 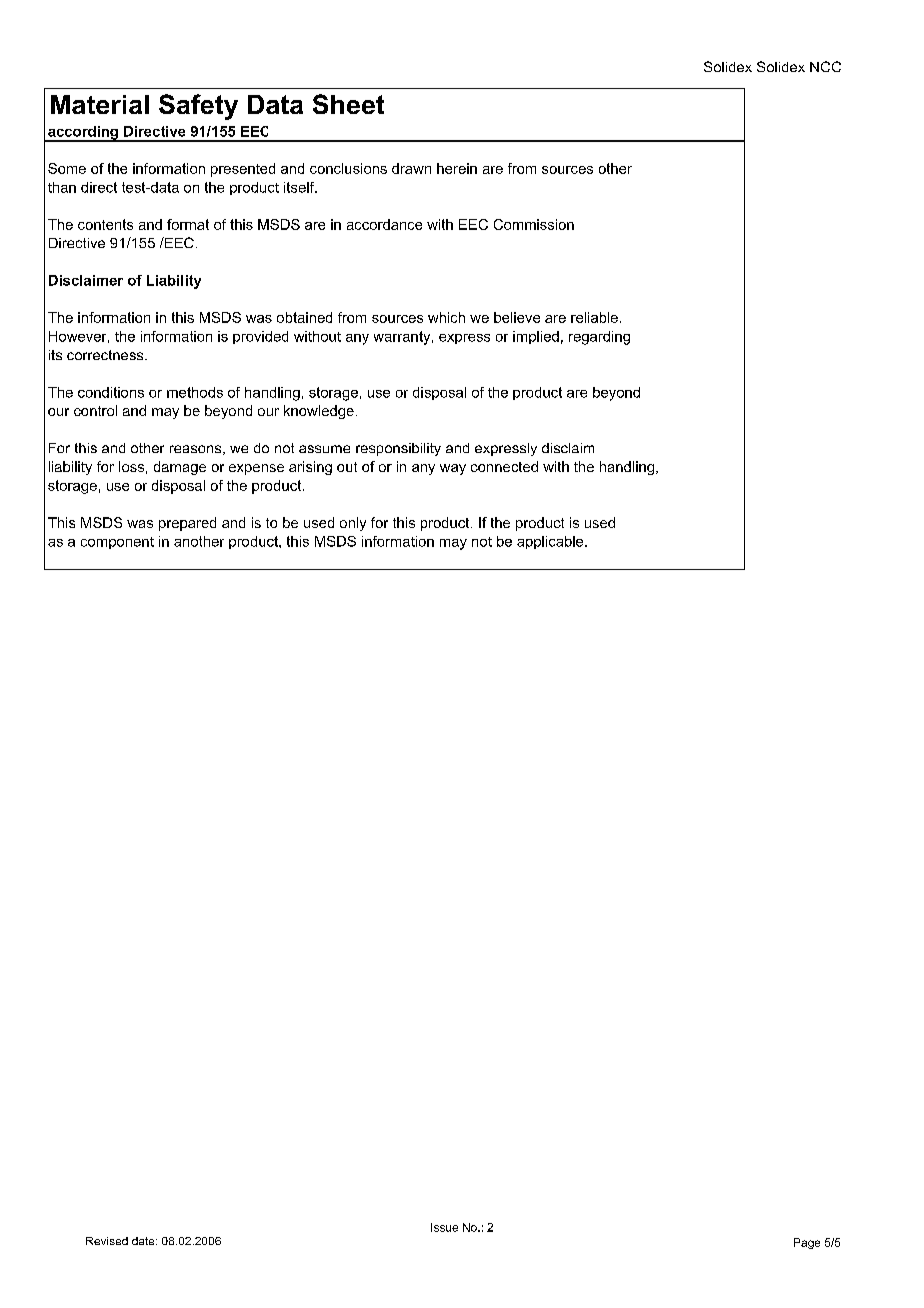 What do you see at coordinates (117, 543) in the document?
I see `component` at bounding box center [117, 543].
